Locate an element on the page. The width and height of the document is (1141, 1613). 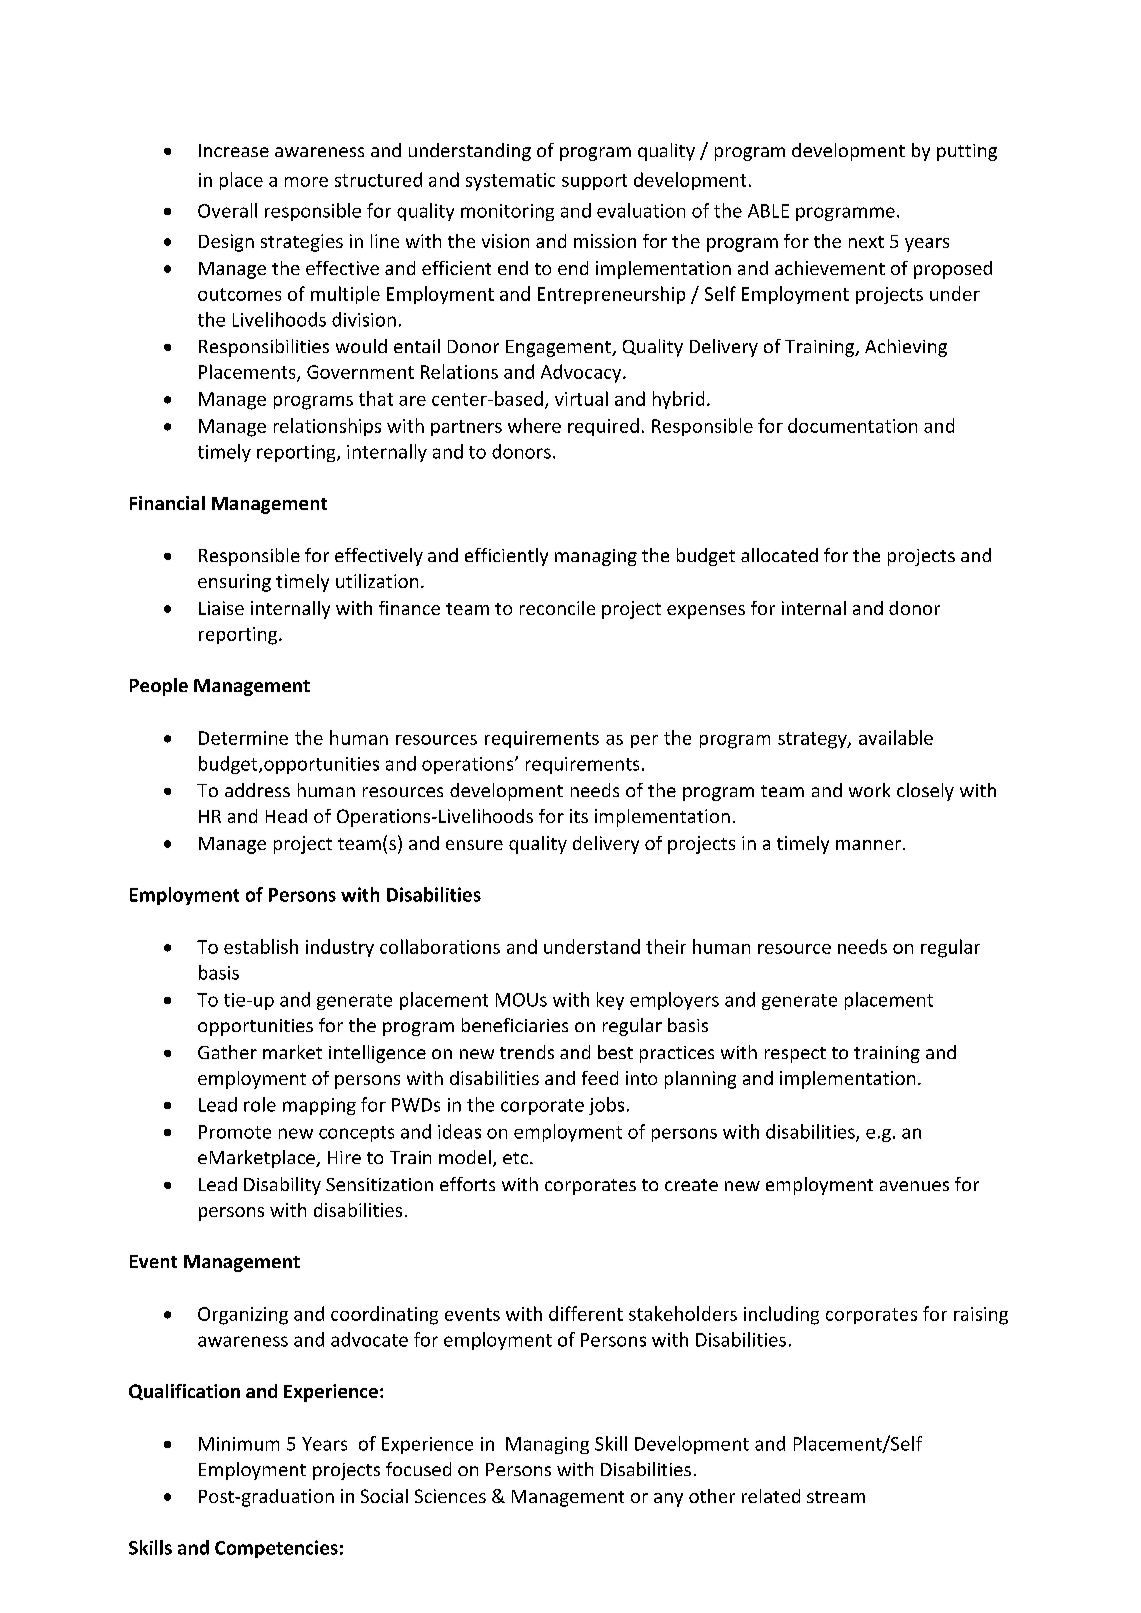
support is located at coordinates (594, 182).
